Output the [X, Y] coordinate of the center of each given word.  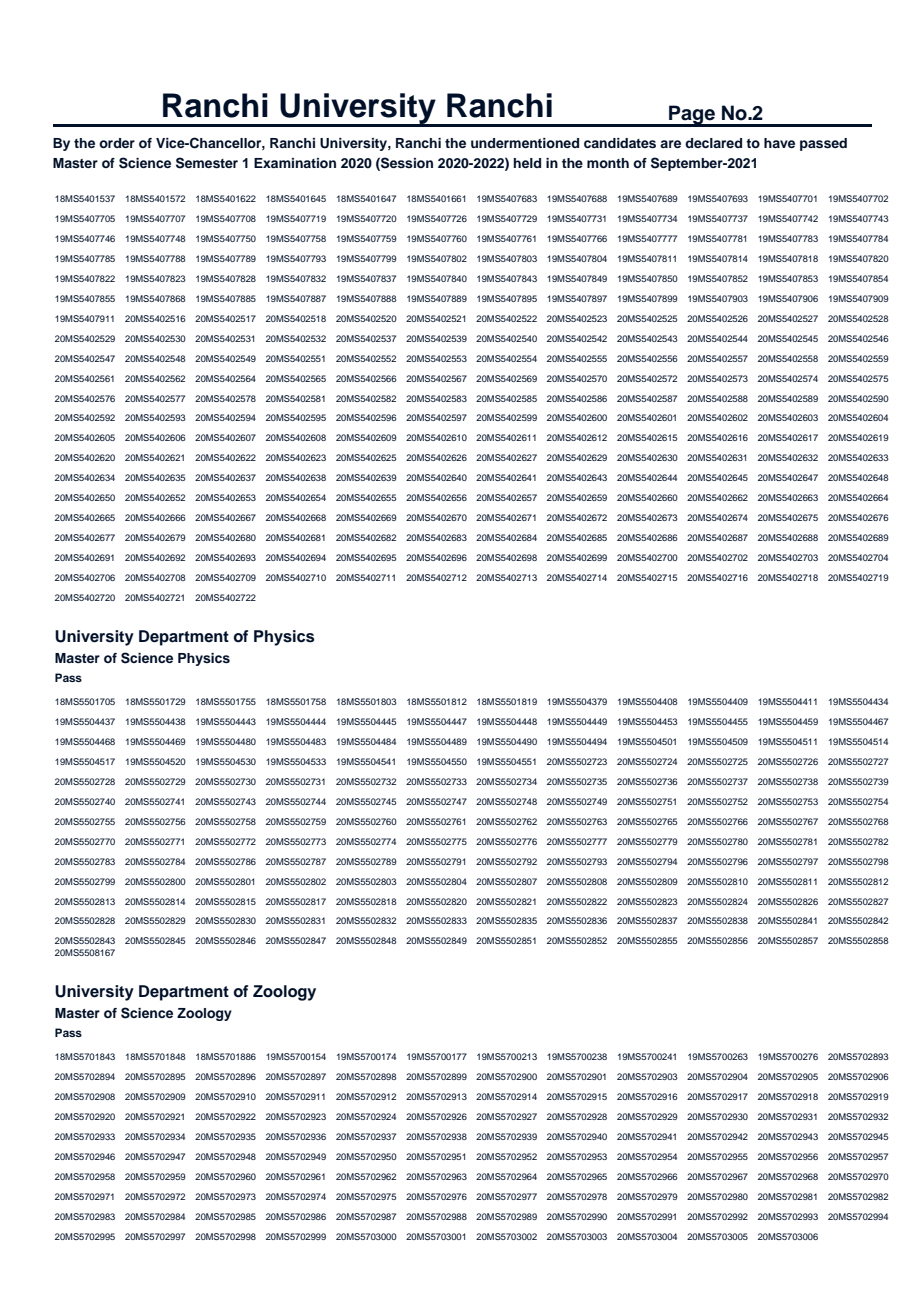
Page [692, 116]
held [527, 163]
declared [713, 143]
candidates [620, 143]
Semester [207, 163]
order [117, 143]
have [779, 143]
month [608, 163]
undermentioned [525, 143]
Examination [295, 163]
